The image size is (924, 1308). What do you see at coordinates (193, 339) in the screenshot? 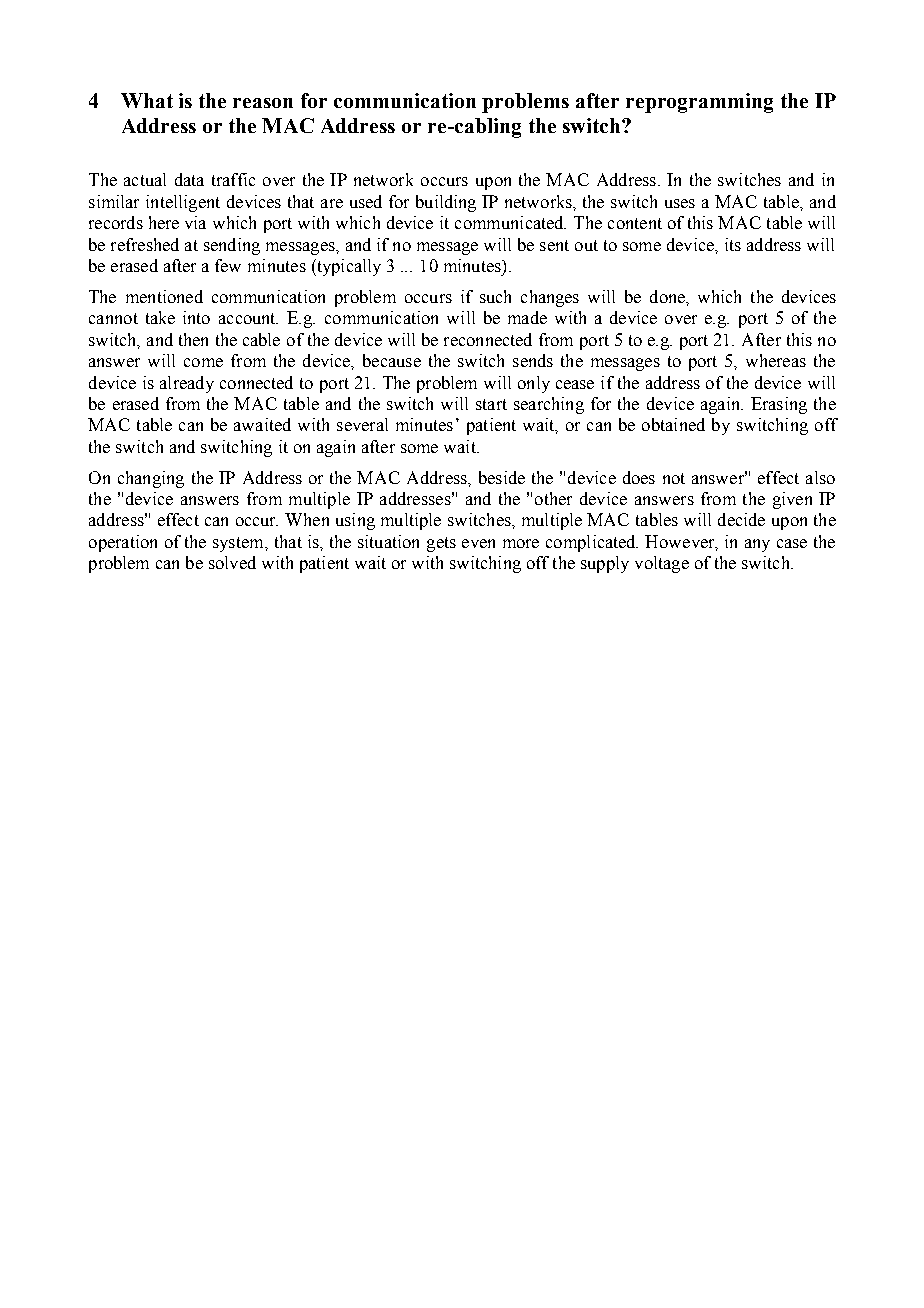
I see `then` at bounding box center [193, 339].
